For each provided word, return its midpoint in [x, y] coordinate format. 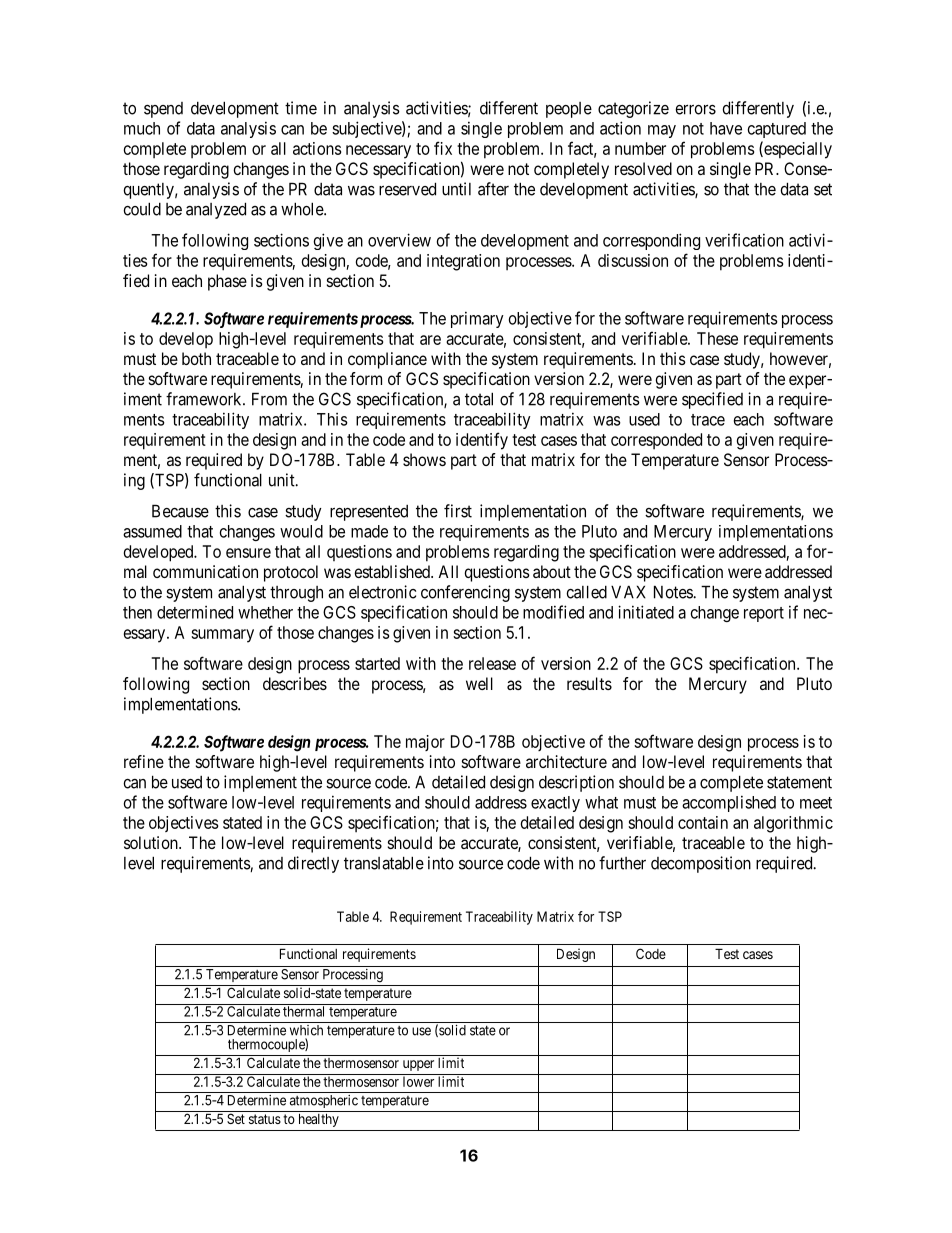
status [265, 1119]
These [717, 338]
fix [443, 148]
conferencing [465, 593]
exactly [555, 804]
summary [222, 636]
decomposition [701, 864]
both [196, 358]
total [479, 399]
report [764, 614]
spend [163, 110]
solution [152, 842]
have [726, 128]
